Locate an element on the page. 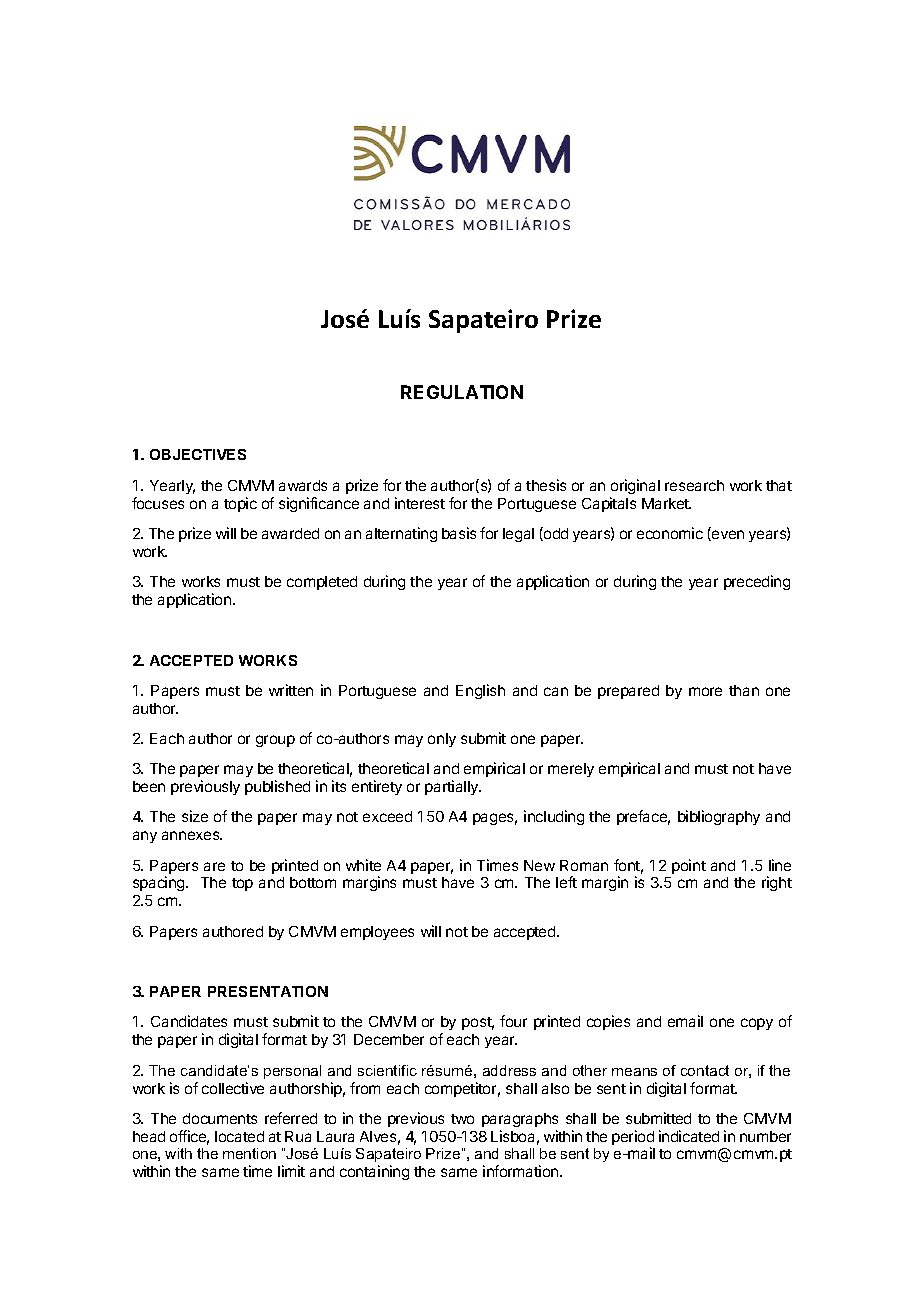 This document has width=924, height=1308. REGULATION is located at coordinates (462, 392).
